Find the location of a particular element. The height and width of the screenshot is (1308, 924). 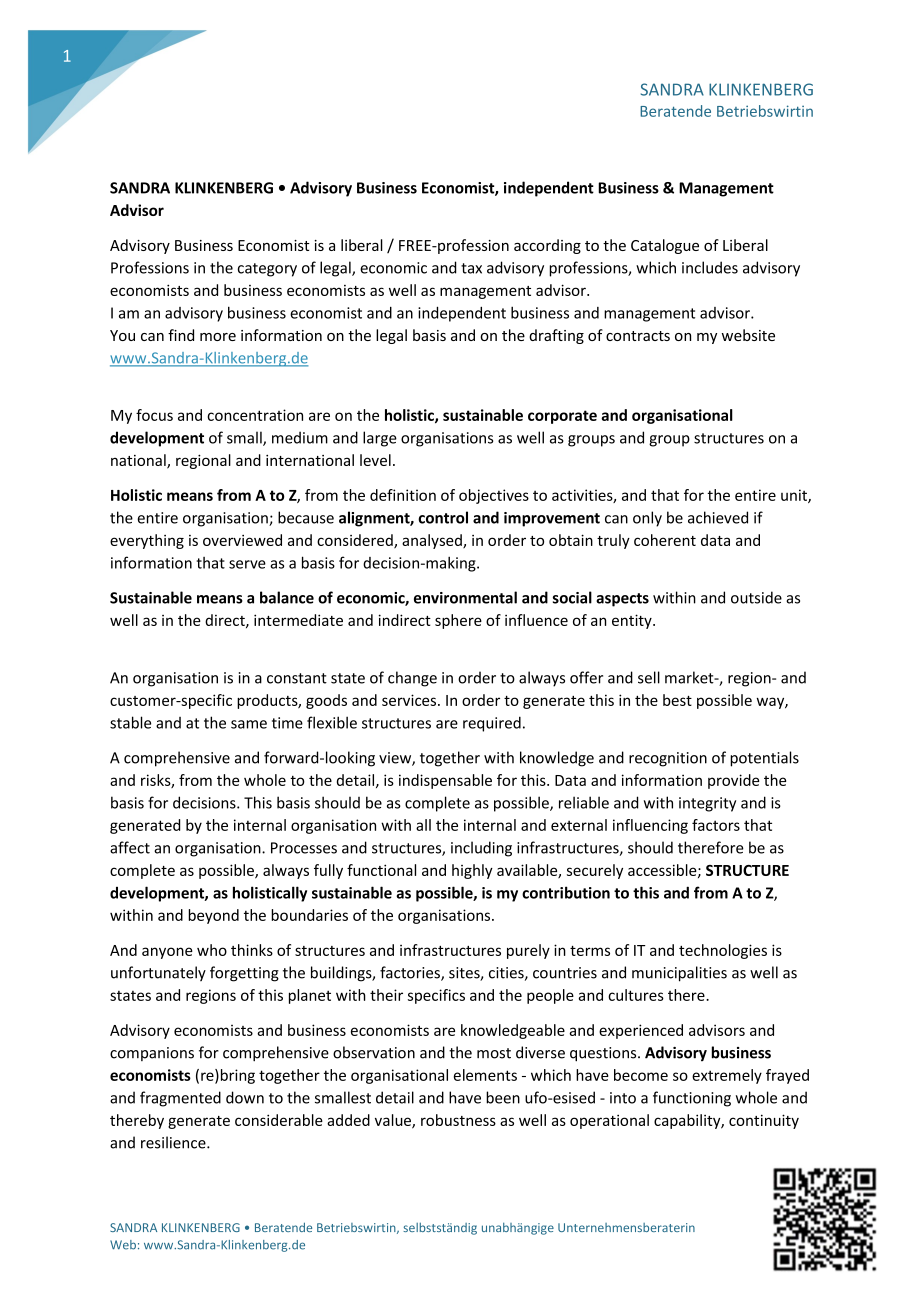

same is located at coordinates (249, 724).
